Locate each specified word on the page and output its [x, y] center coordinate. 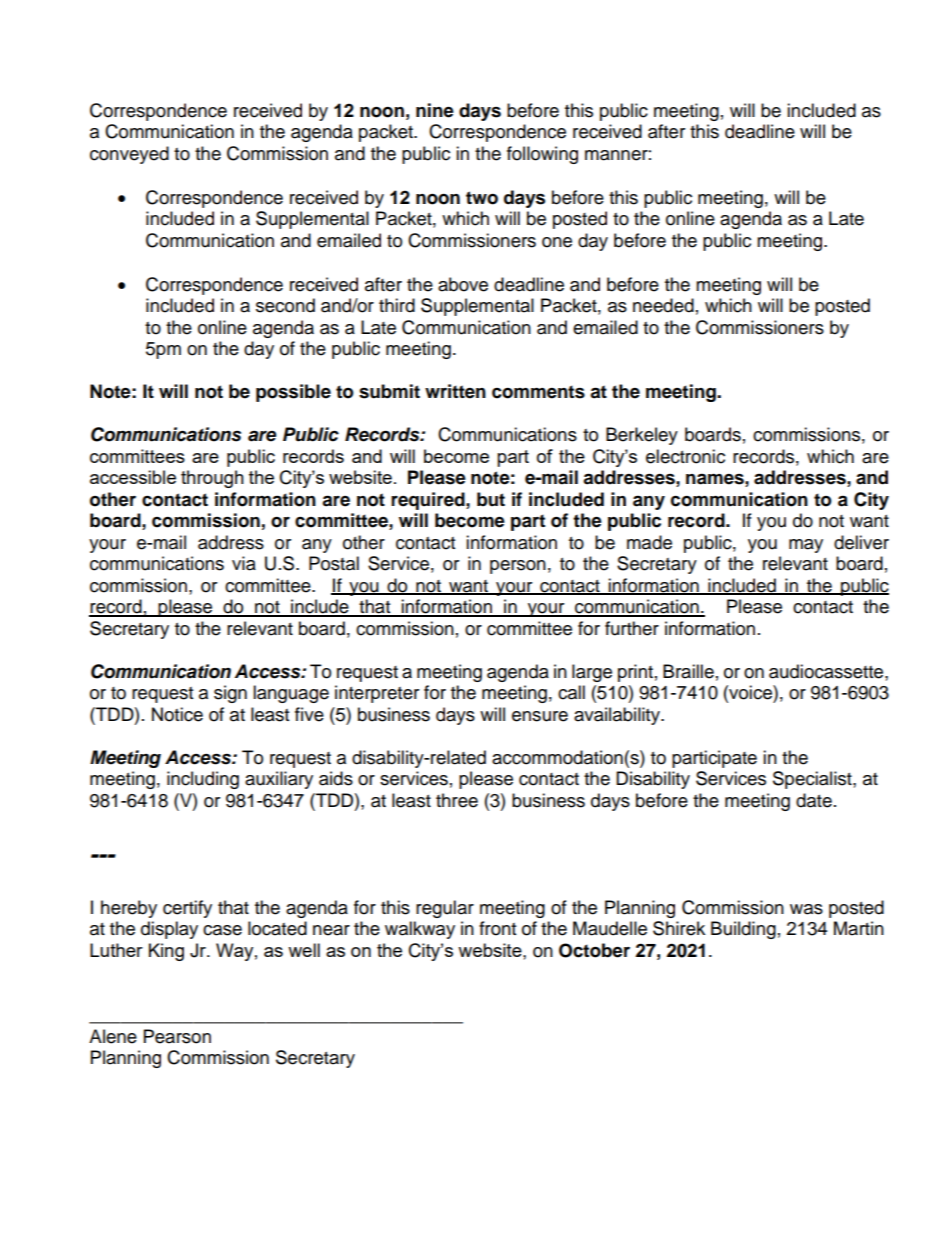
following [542, 155]
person [518, 567]
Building [743, 930]
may [806, 546]
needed [663, 305]
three [457, 800]
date [814, 800]
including [203, 780]
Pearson [177, 1036]
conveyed [129, 155]
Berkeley [642, 436]
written [455, 391]
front [497, 928]
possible [293, 393]
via [244, 563]
